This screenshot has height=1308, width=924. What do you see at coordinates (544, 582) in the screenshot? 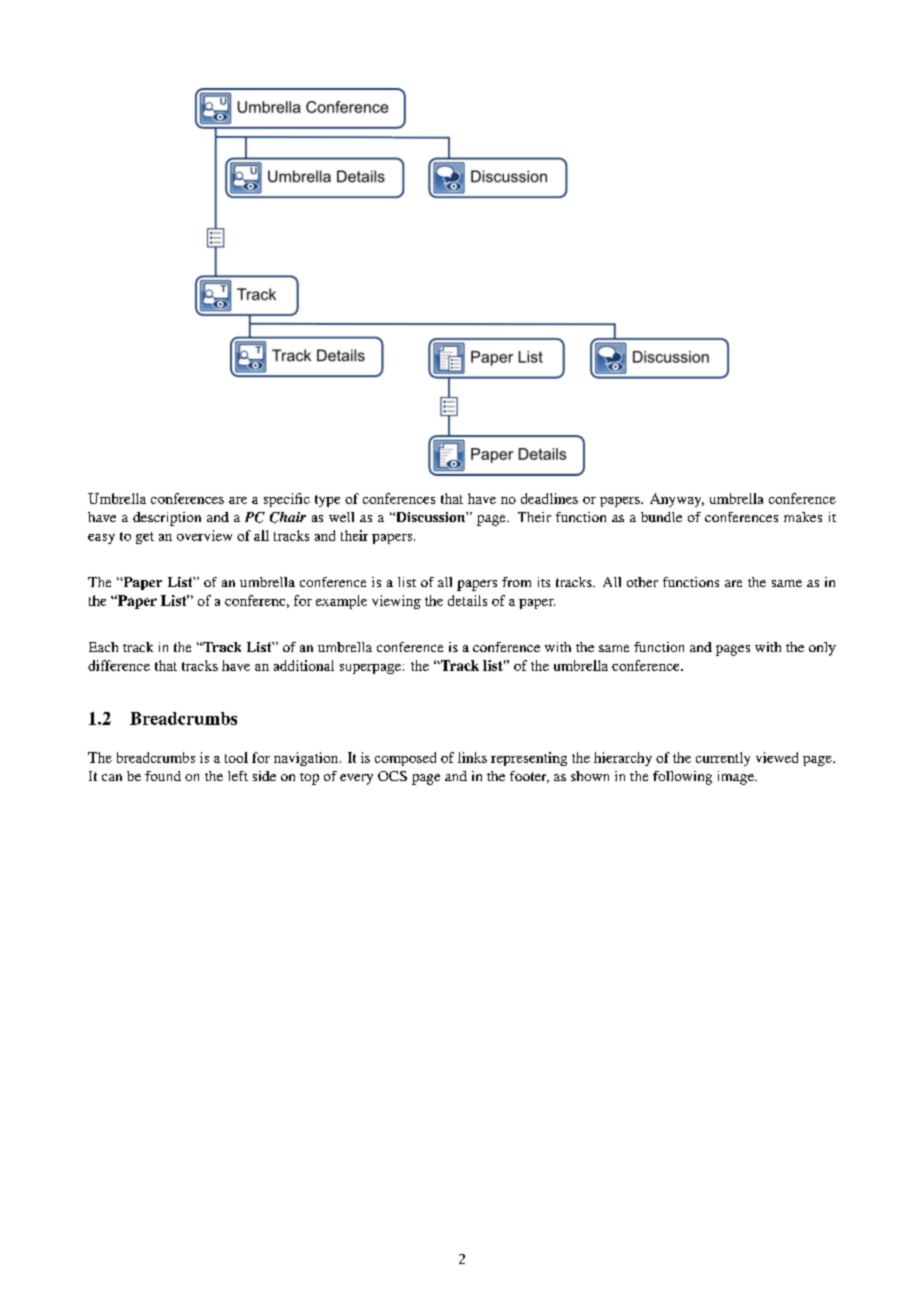
I see `its` at bounding box center [544, 582].
